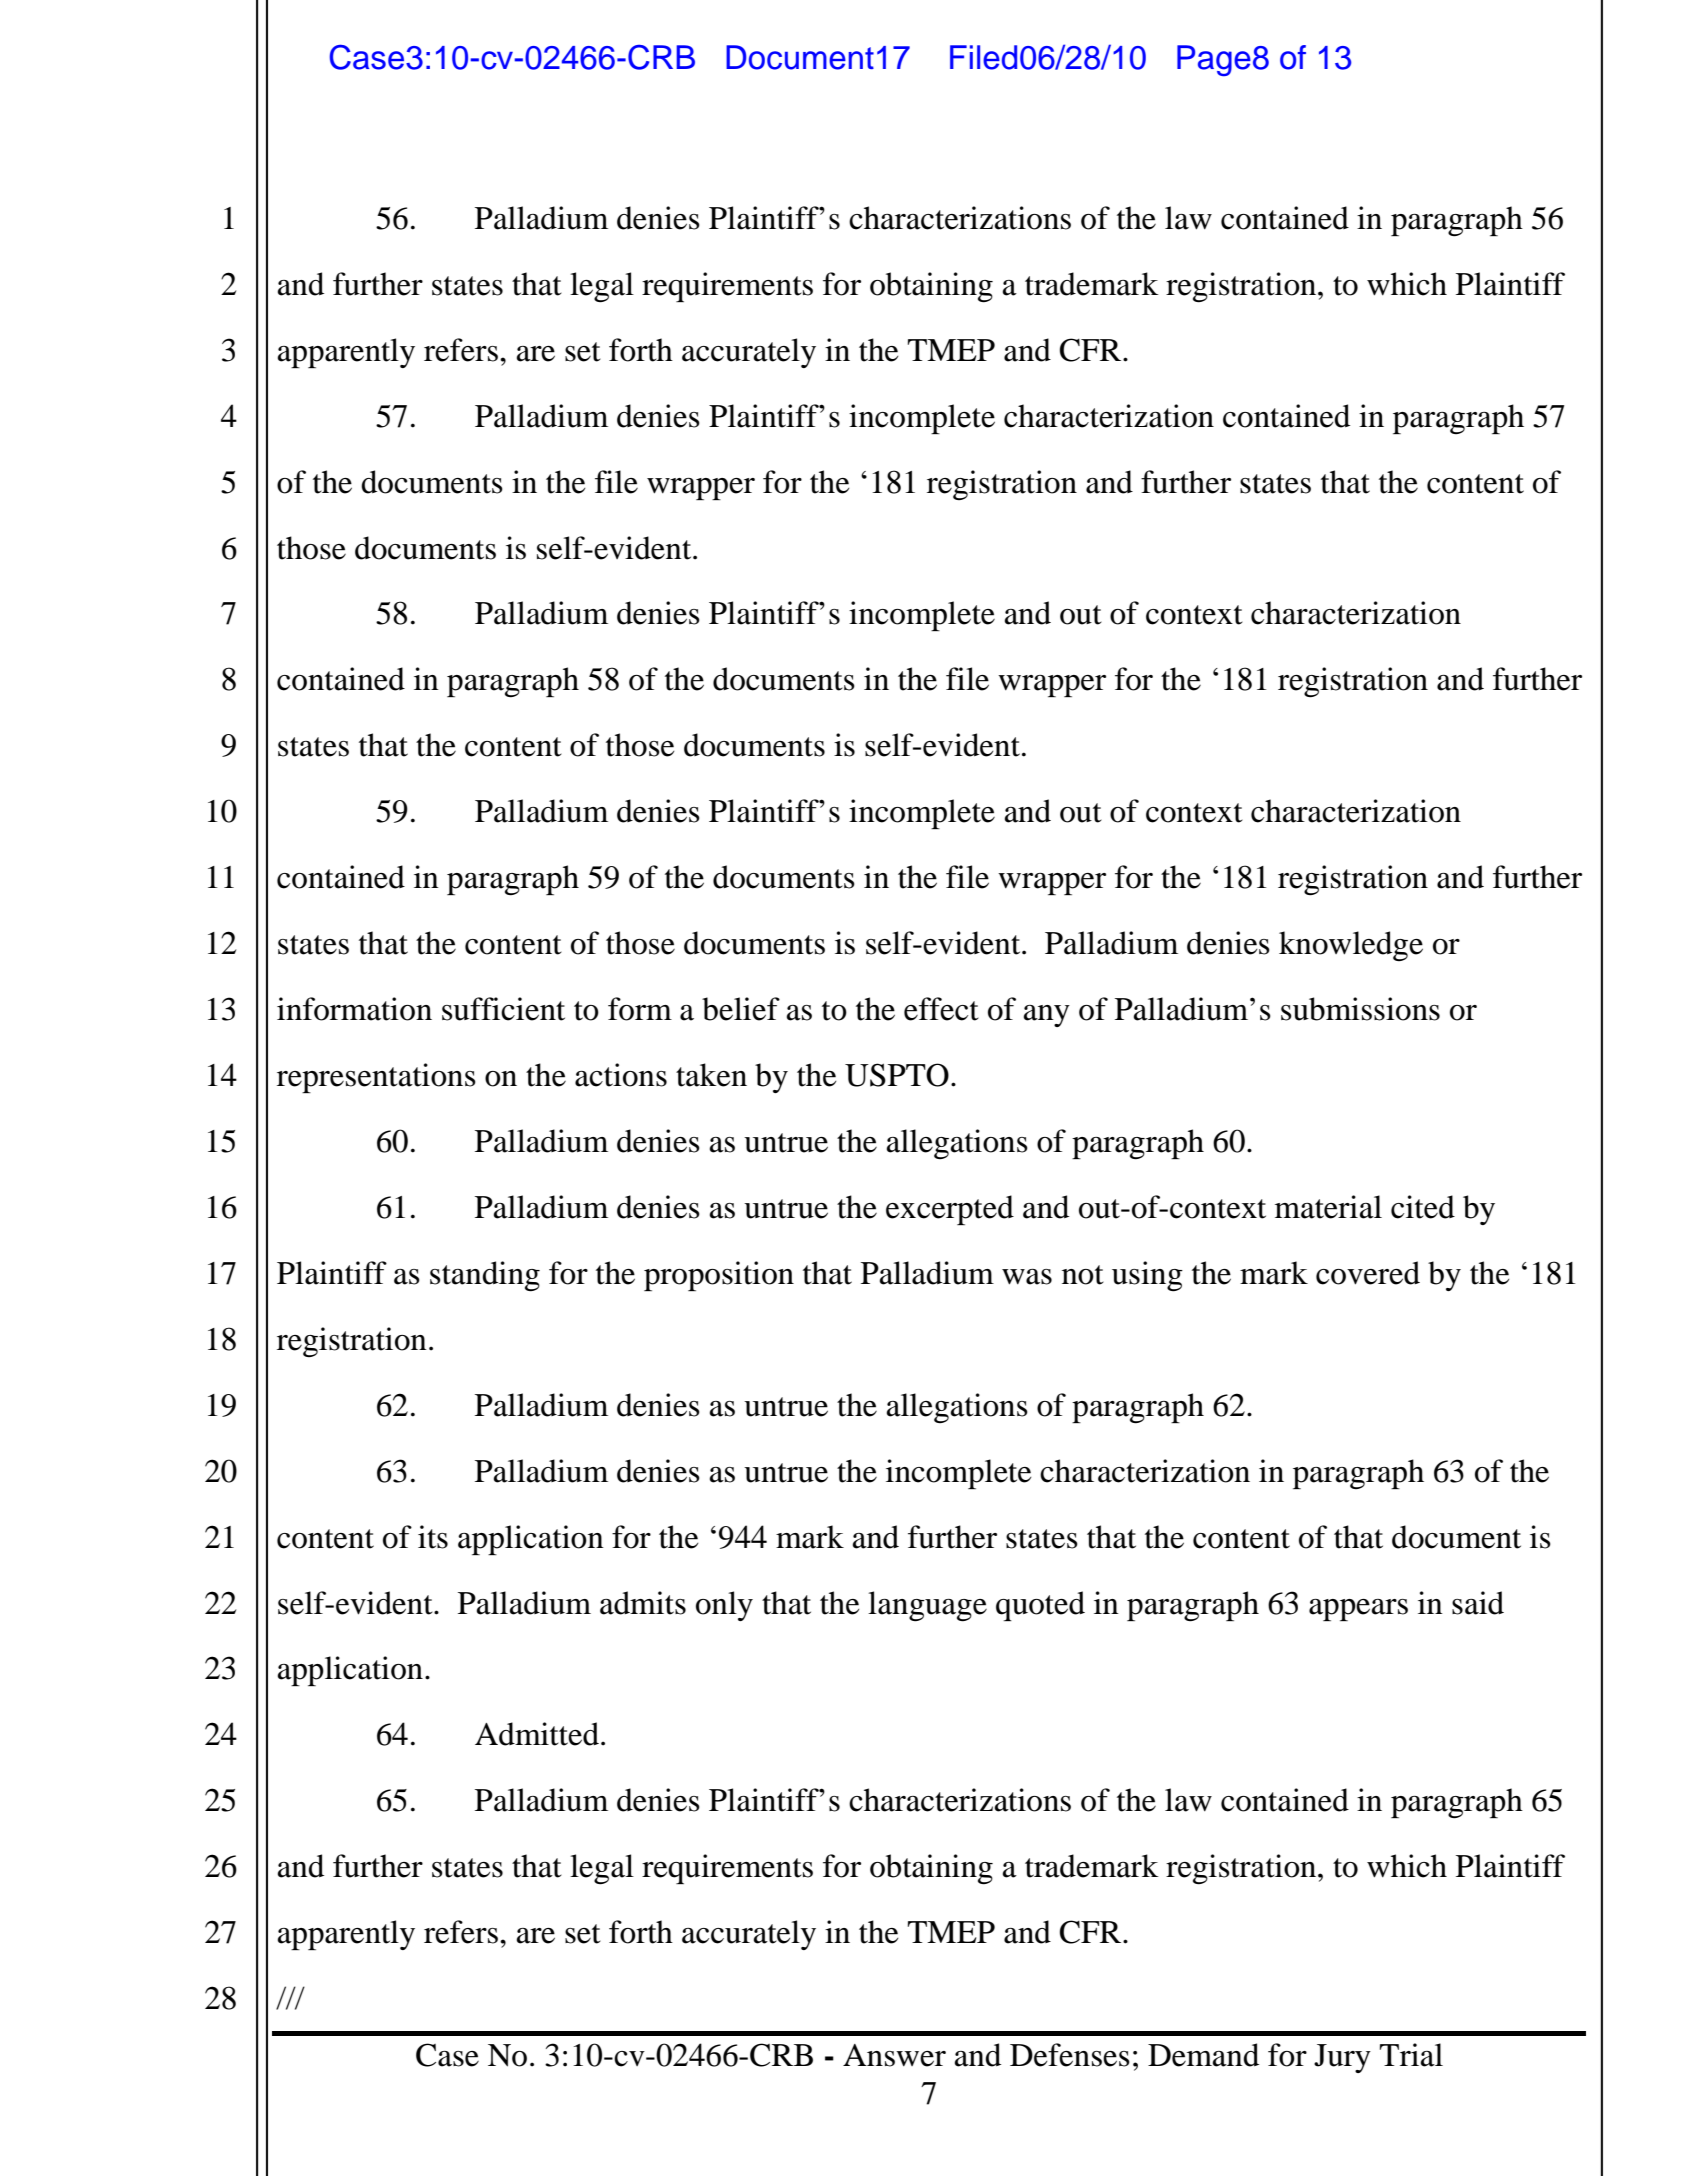 The height and width of the screenshot is (2176, 1681). Describe the element at coordinates (503, 1009) in the screenshot. I see `sufficient` at that location.
